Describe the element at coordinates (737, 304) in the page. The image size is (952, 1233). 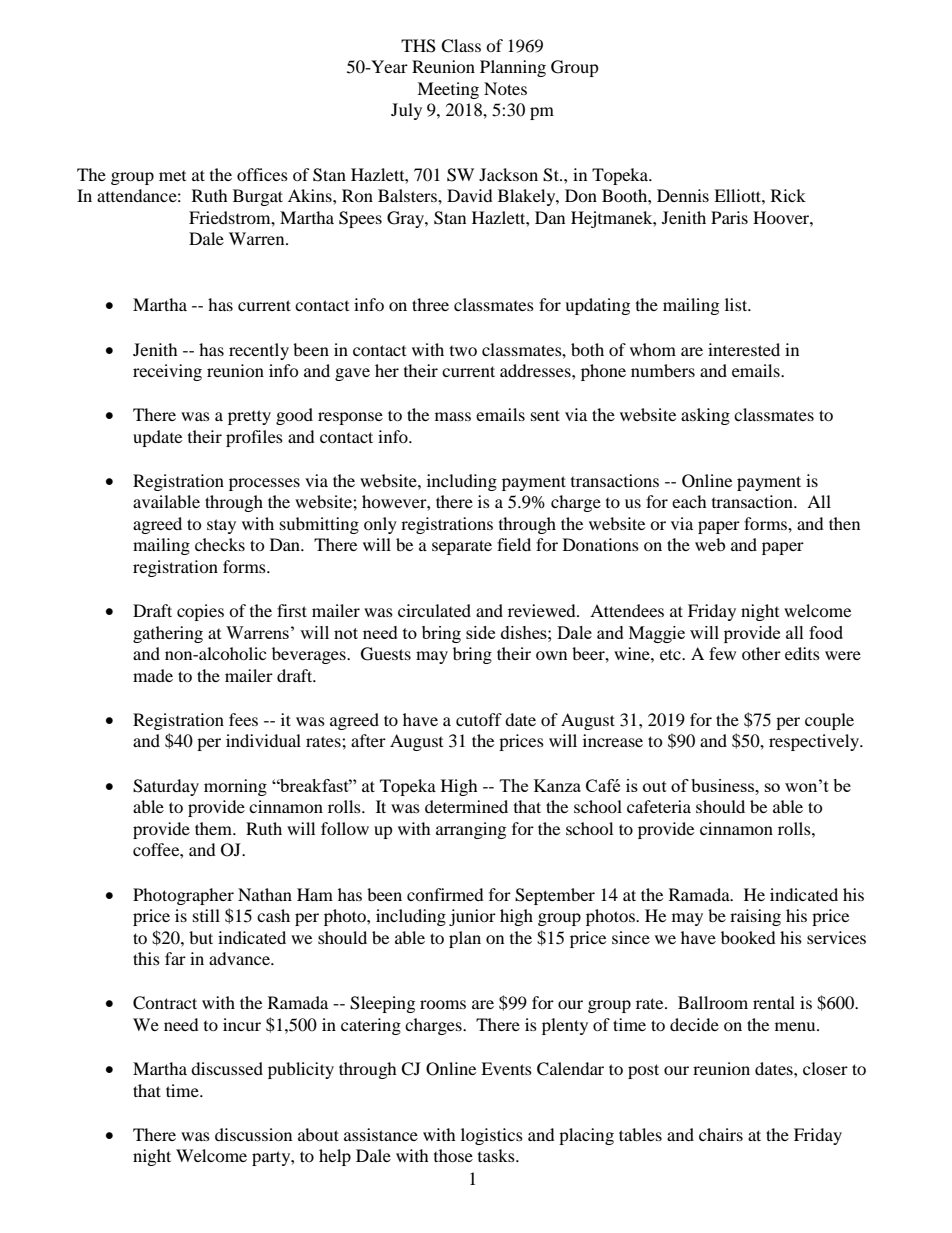
I see `list` at that location.
